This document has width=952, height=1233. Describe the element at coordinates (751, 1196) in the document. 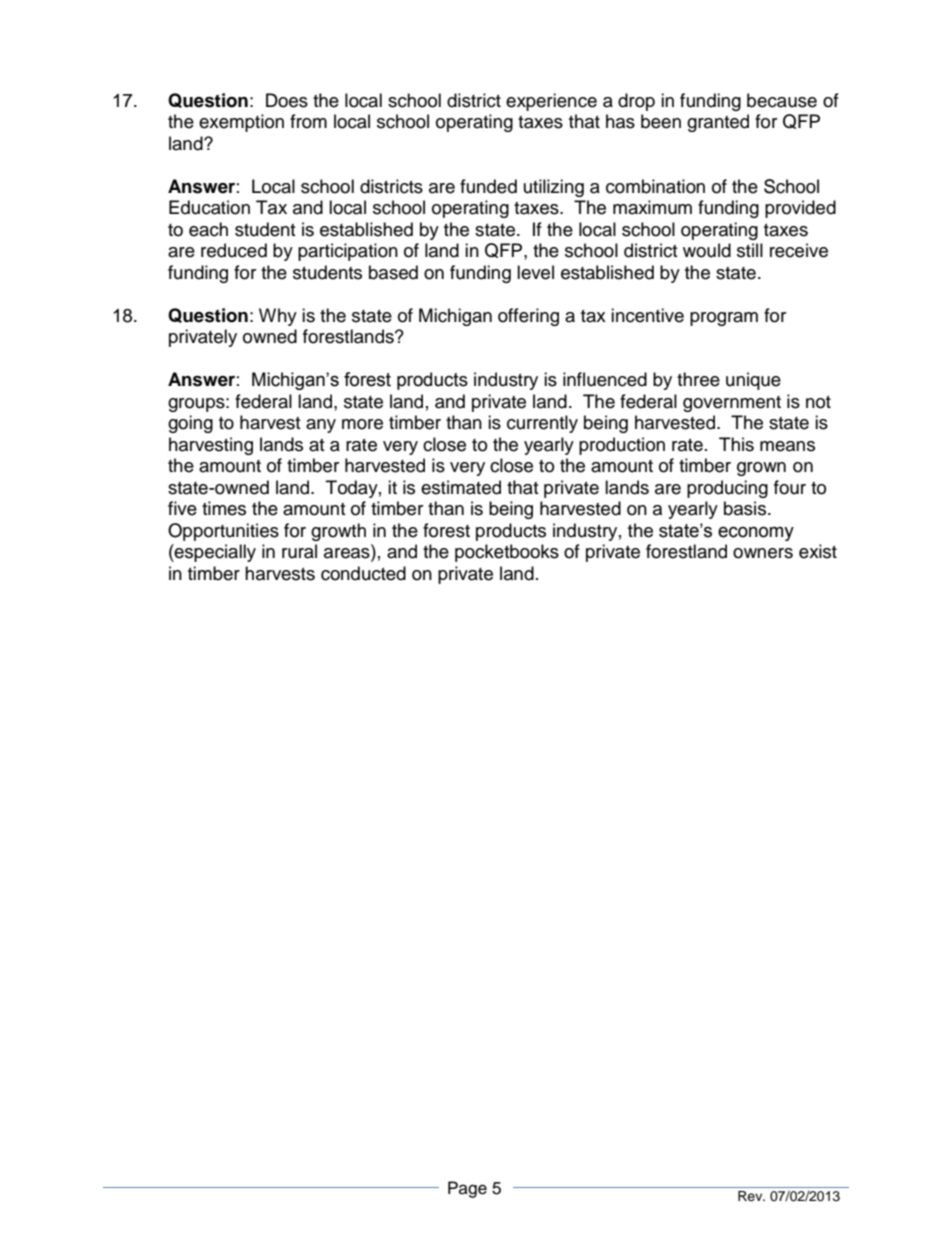

I see `Rev` at that location.
